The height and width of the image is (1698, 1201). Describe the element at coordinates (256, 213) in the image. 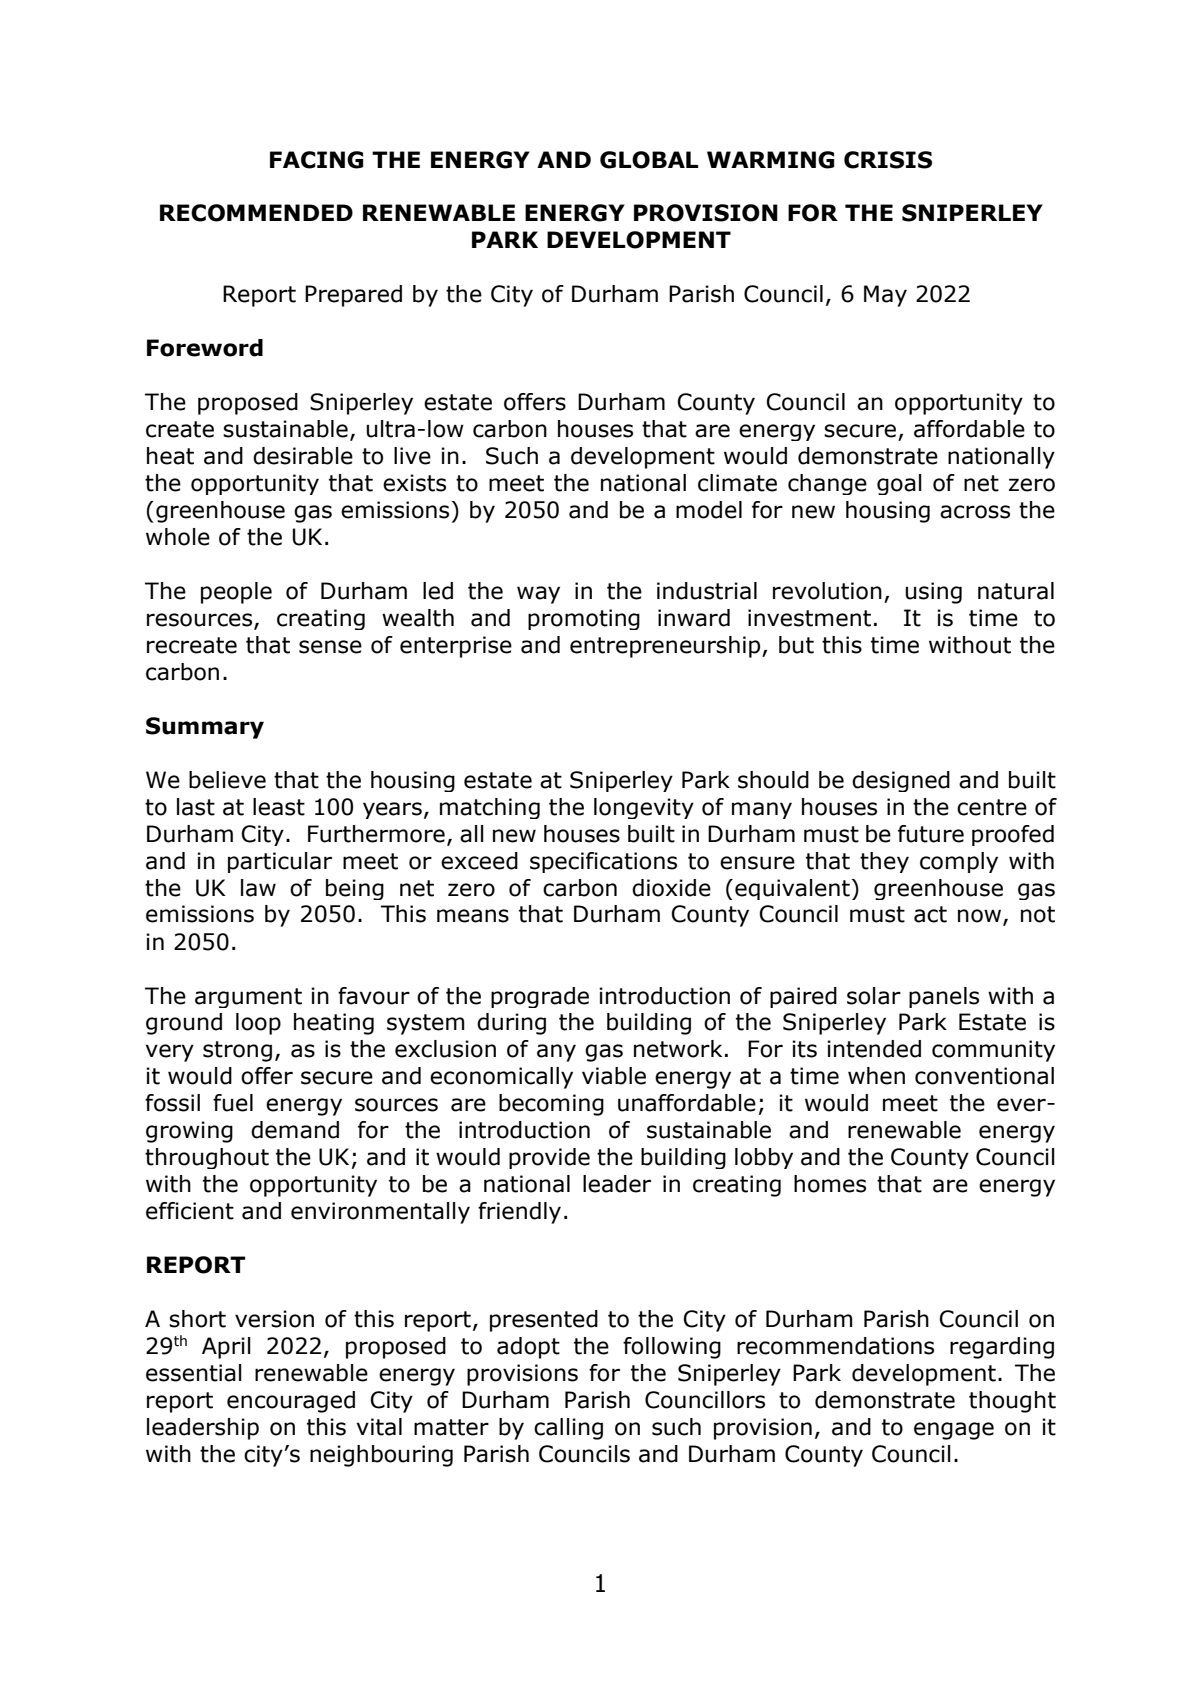

I see `RECOMMENDED` at that location.
